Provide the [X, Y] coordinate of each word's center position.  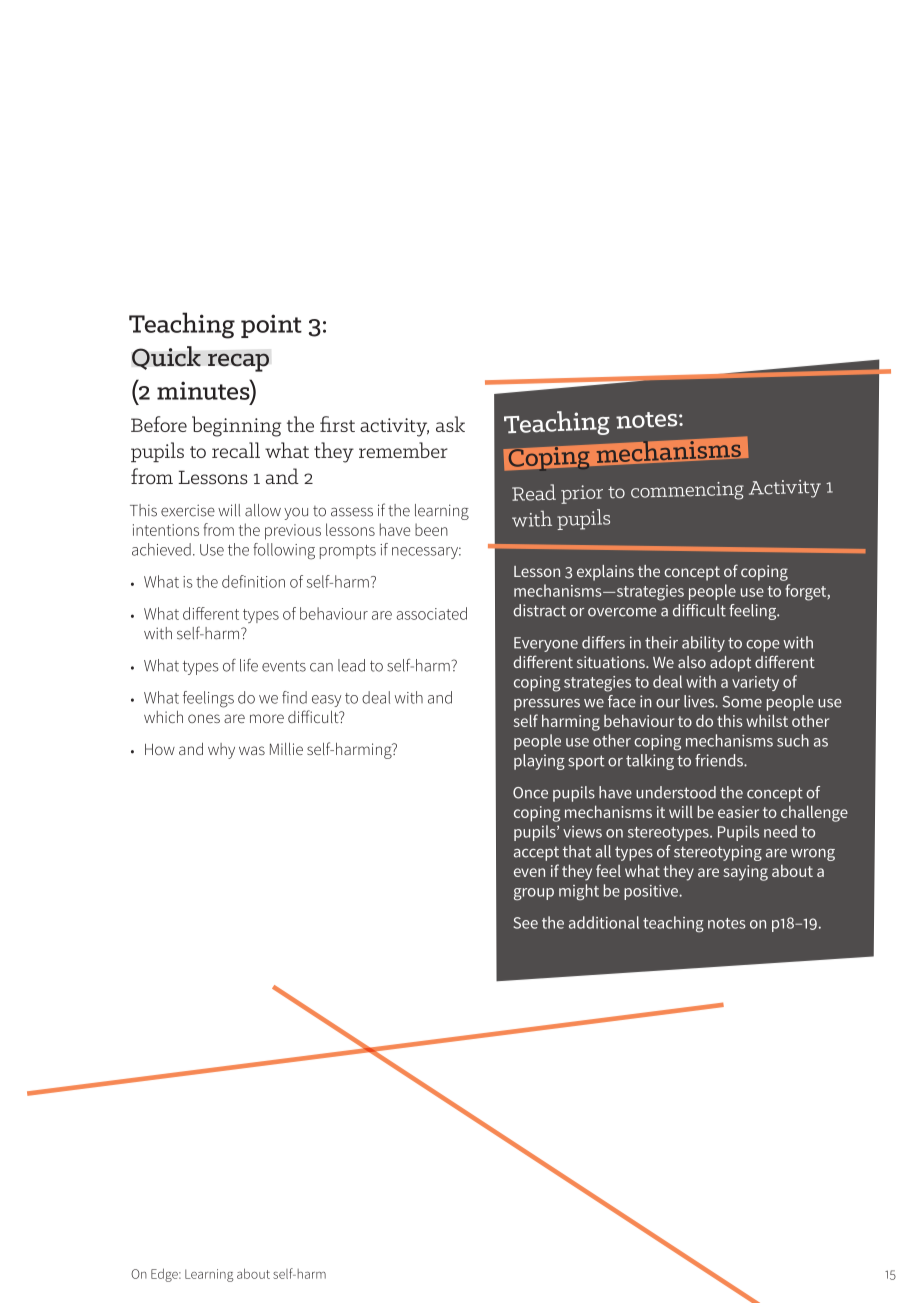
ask [450, 424]
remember [403, 450]
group [534, 894]
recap [238, 362]
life [249, 665]
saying [745, 873]
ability [703, 644]
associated [431, 613]
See [526, 923]
